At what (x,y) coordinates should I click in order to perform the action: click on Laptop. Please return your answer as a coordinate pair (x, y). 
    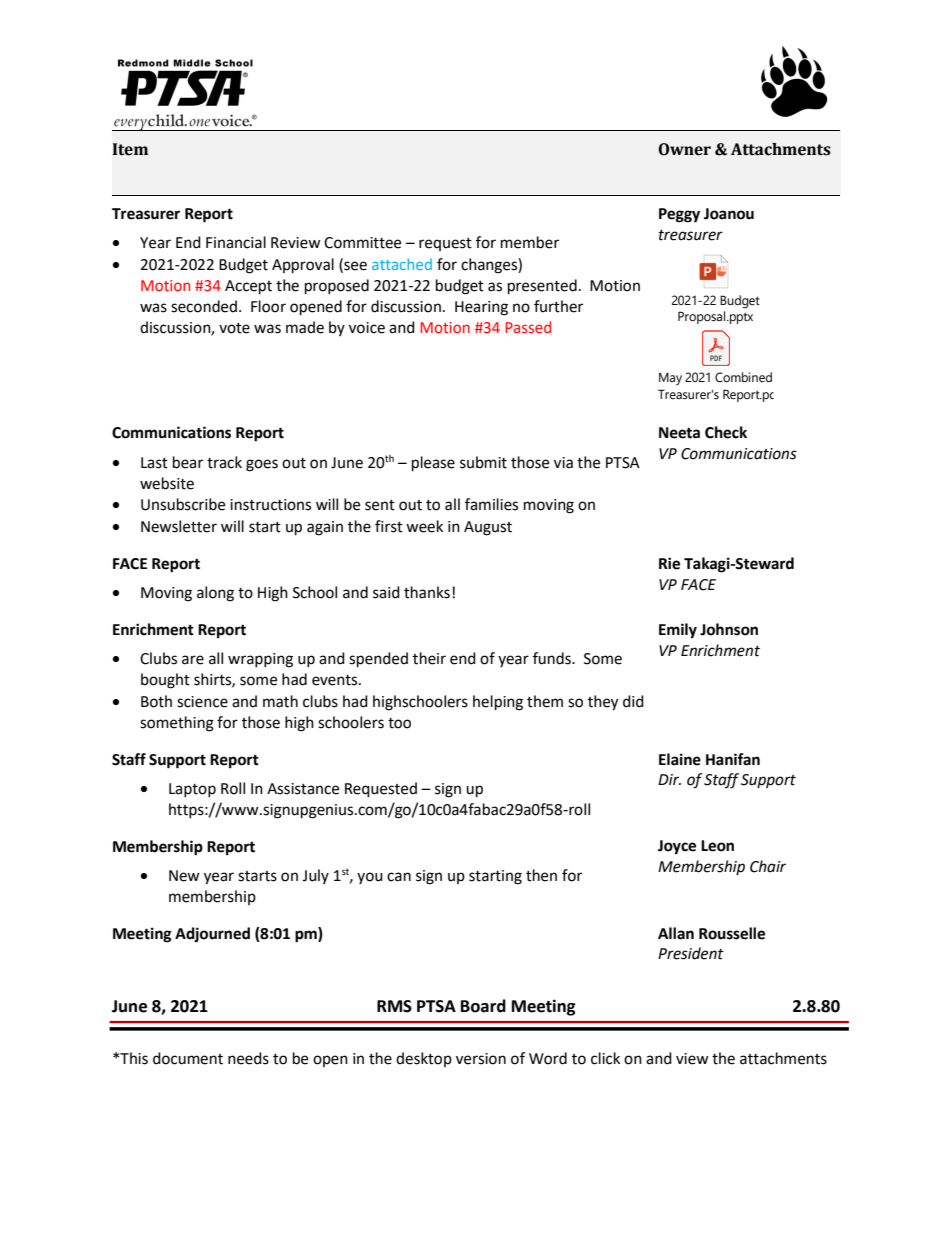
    Looking at the image, I should click on (192, 790).
